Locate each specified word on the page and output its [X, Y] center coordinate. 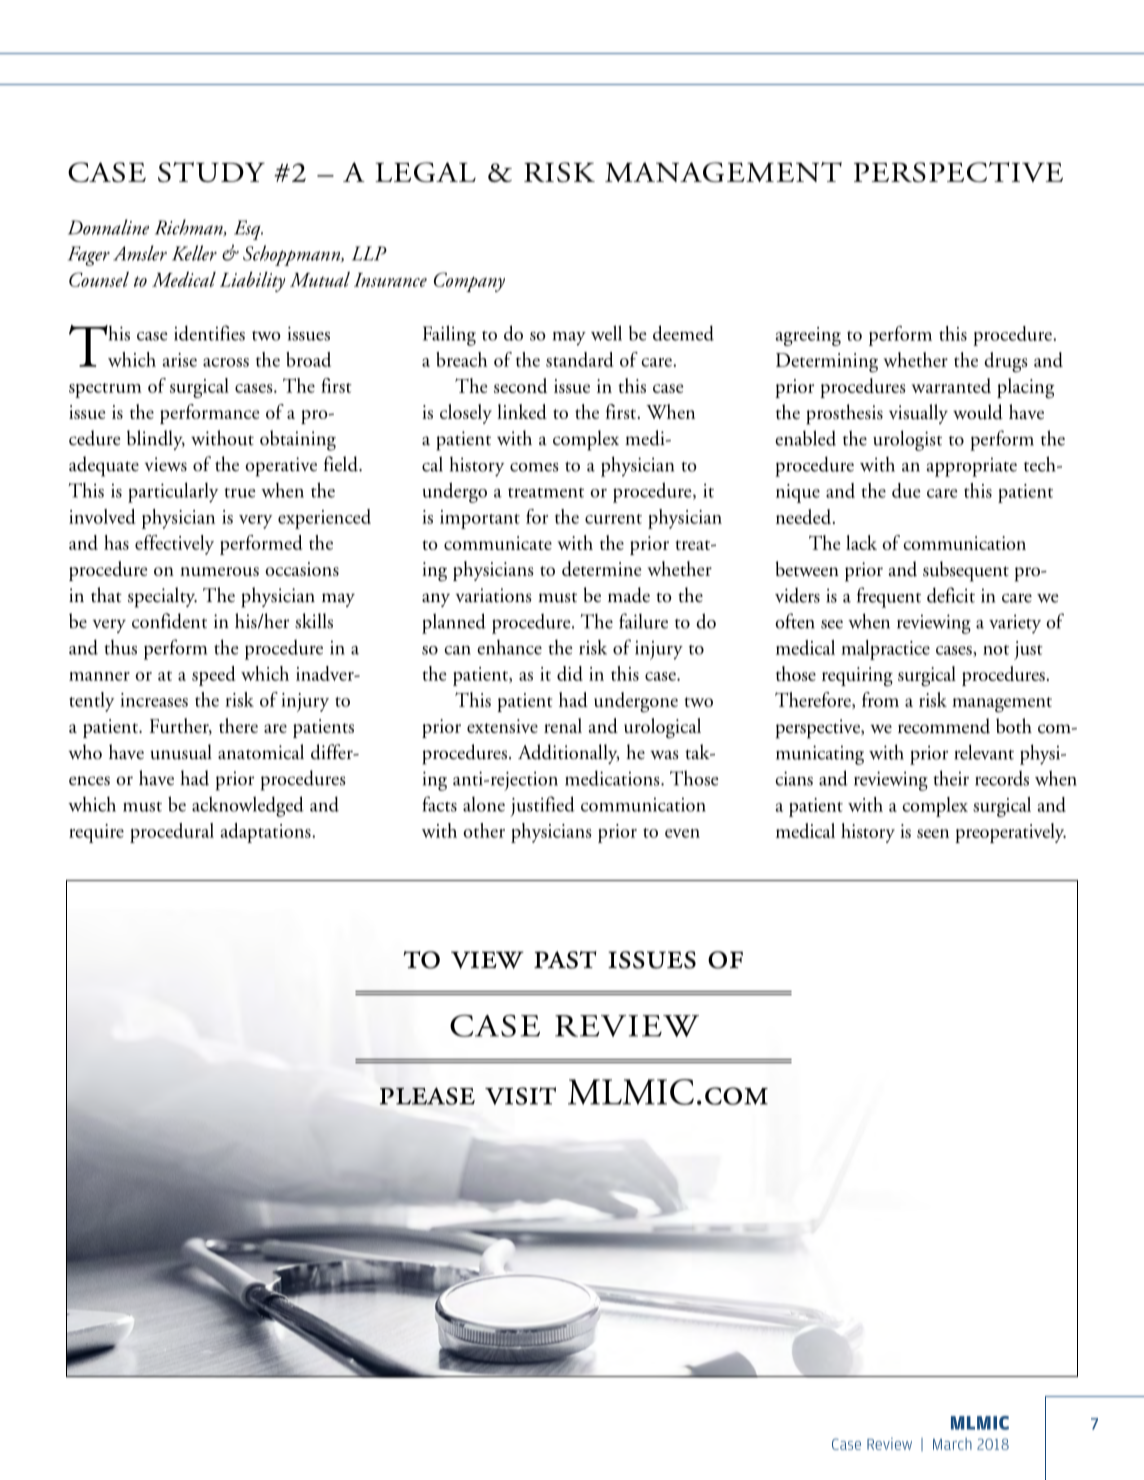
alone [484, 804]
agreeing [808, 336]
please [427, 1096]
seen [933, 833]
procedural [172, 833]
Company [469, 282]
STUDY [211, 172]
